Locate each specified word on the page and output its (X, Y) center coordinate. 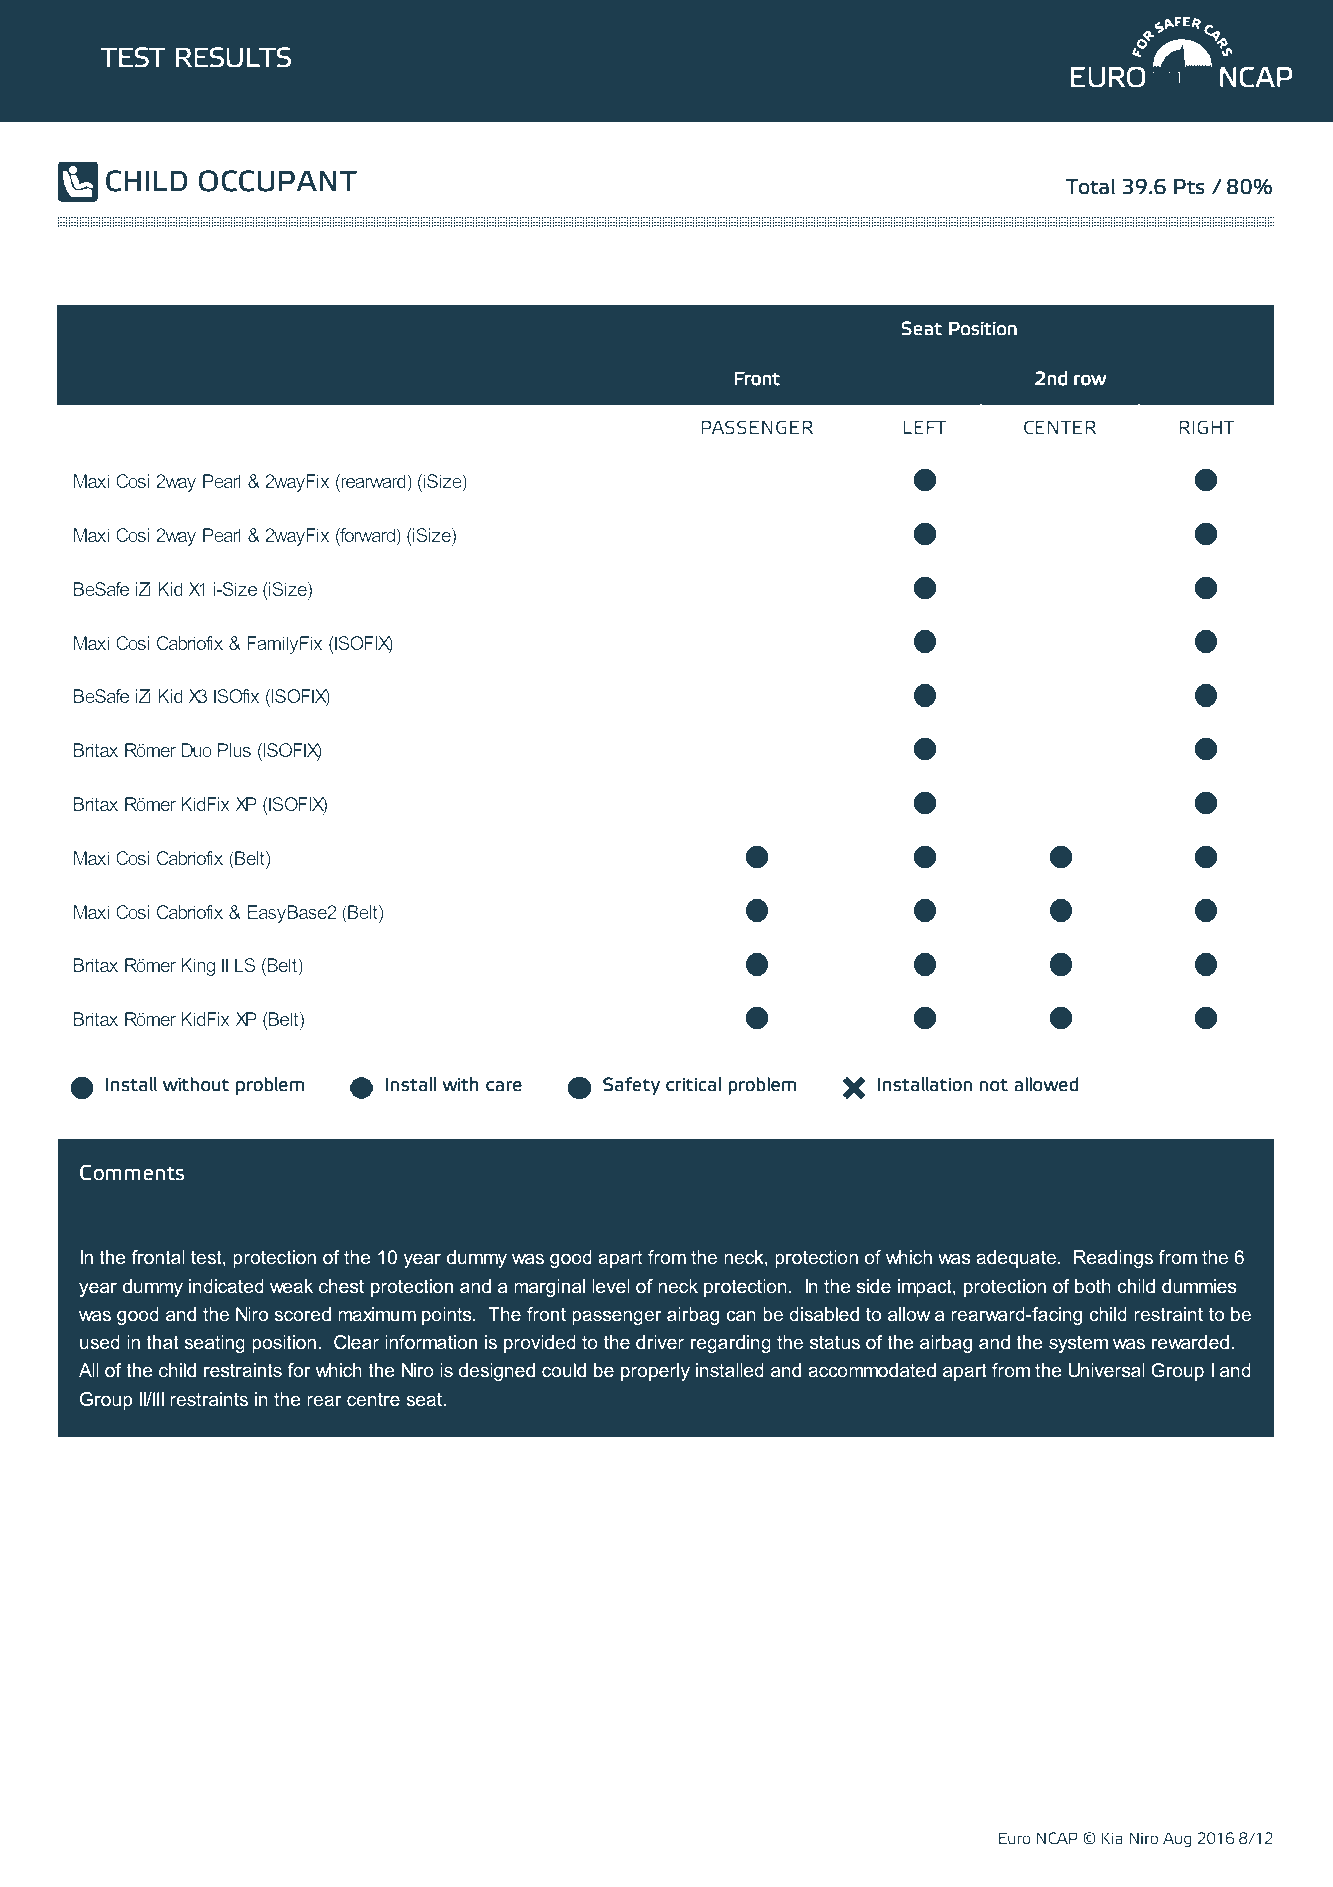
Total (1090, 186)
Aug (1177, 1840)
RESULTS (233, 57)
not (994, 1085)
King (198, 967)
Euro (1015, 1838)
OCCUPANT (278, 181)
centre (373, 1399)
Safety (631, 1086)
